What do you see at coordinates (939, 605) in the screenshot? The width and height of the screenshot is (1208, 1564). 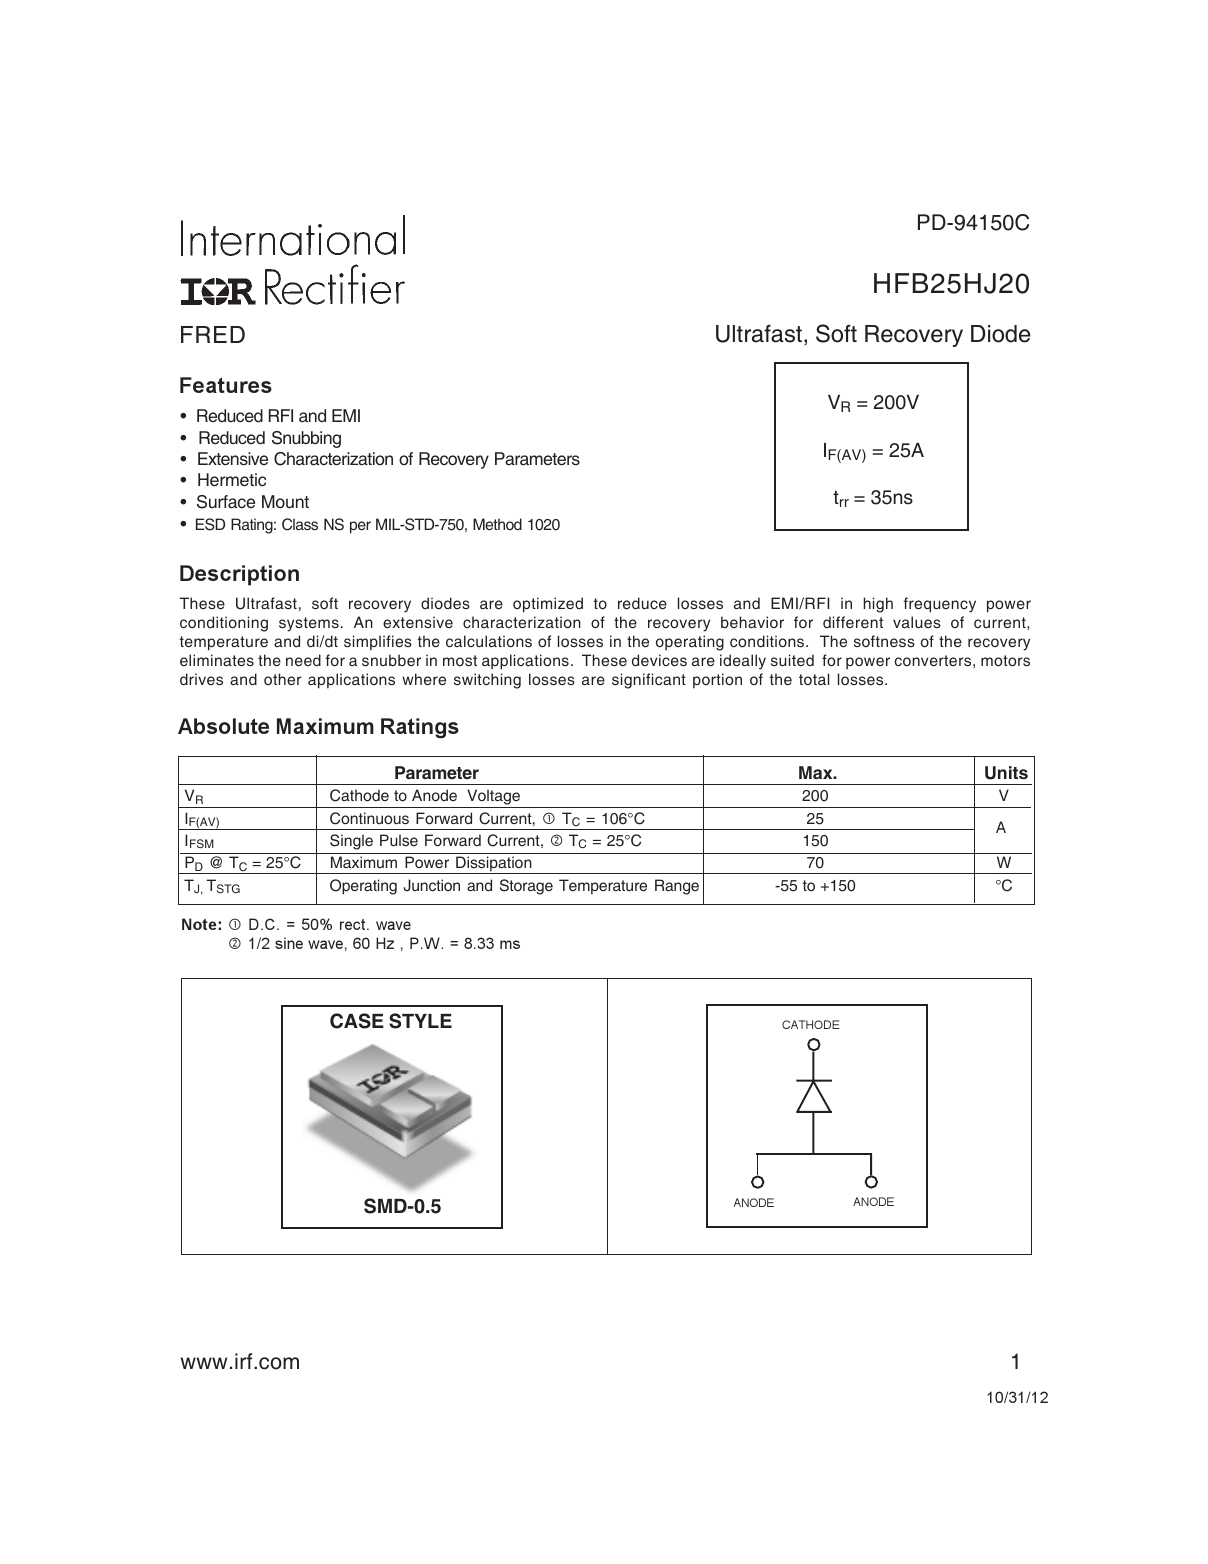 I see `frequency` at bounding box center [939, 605].
